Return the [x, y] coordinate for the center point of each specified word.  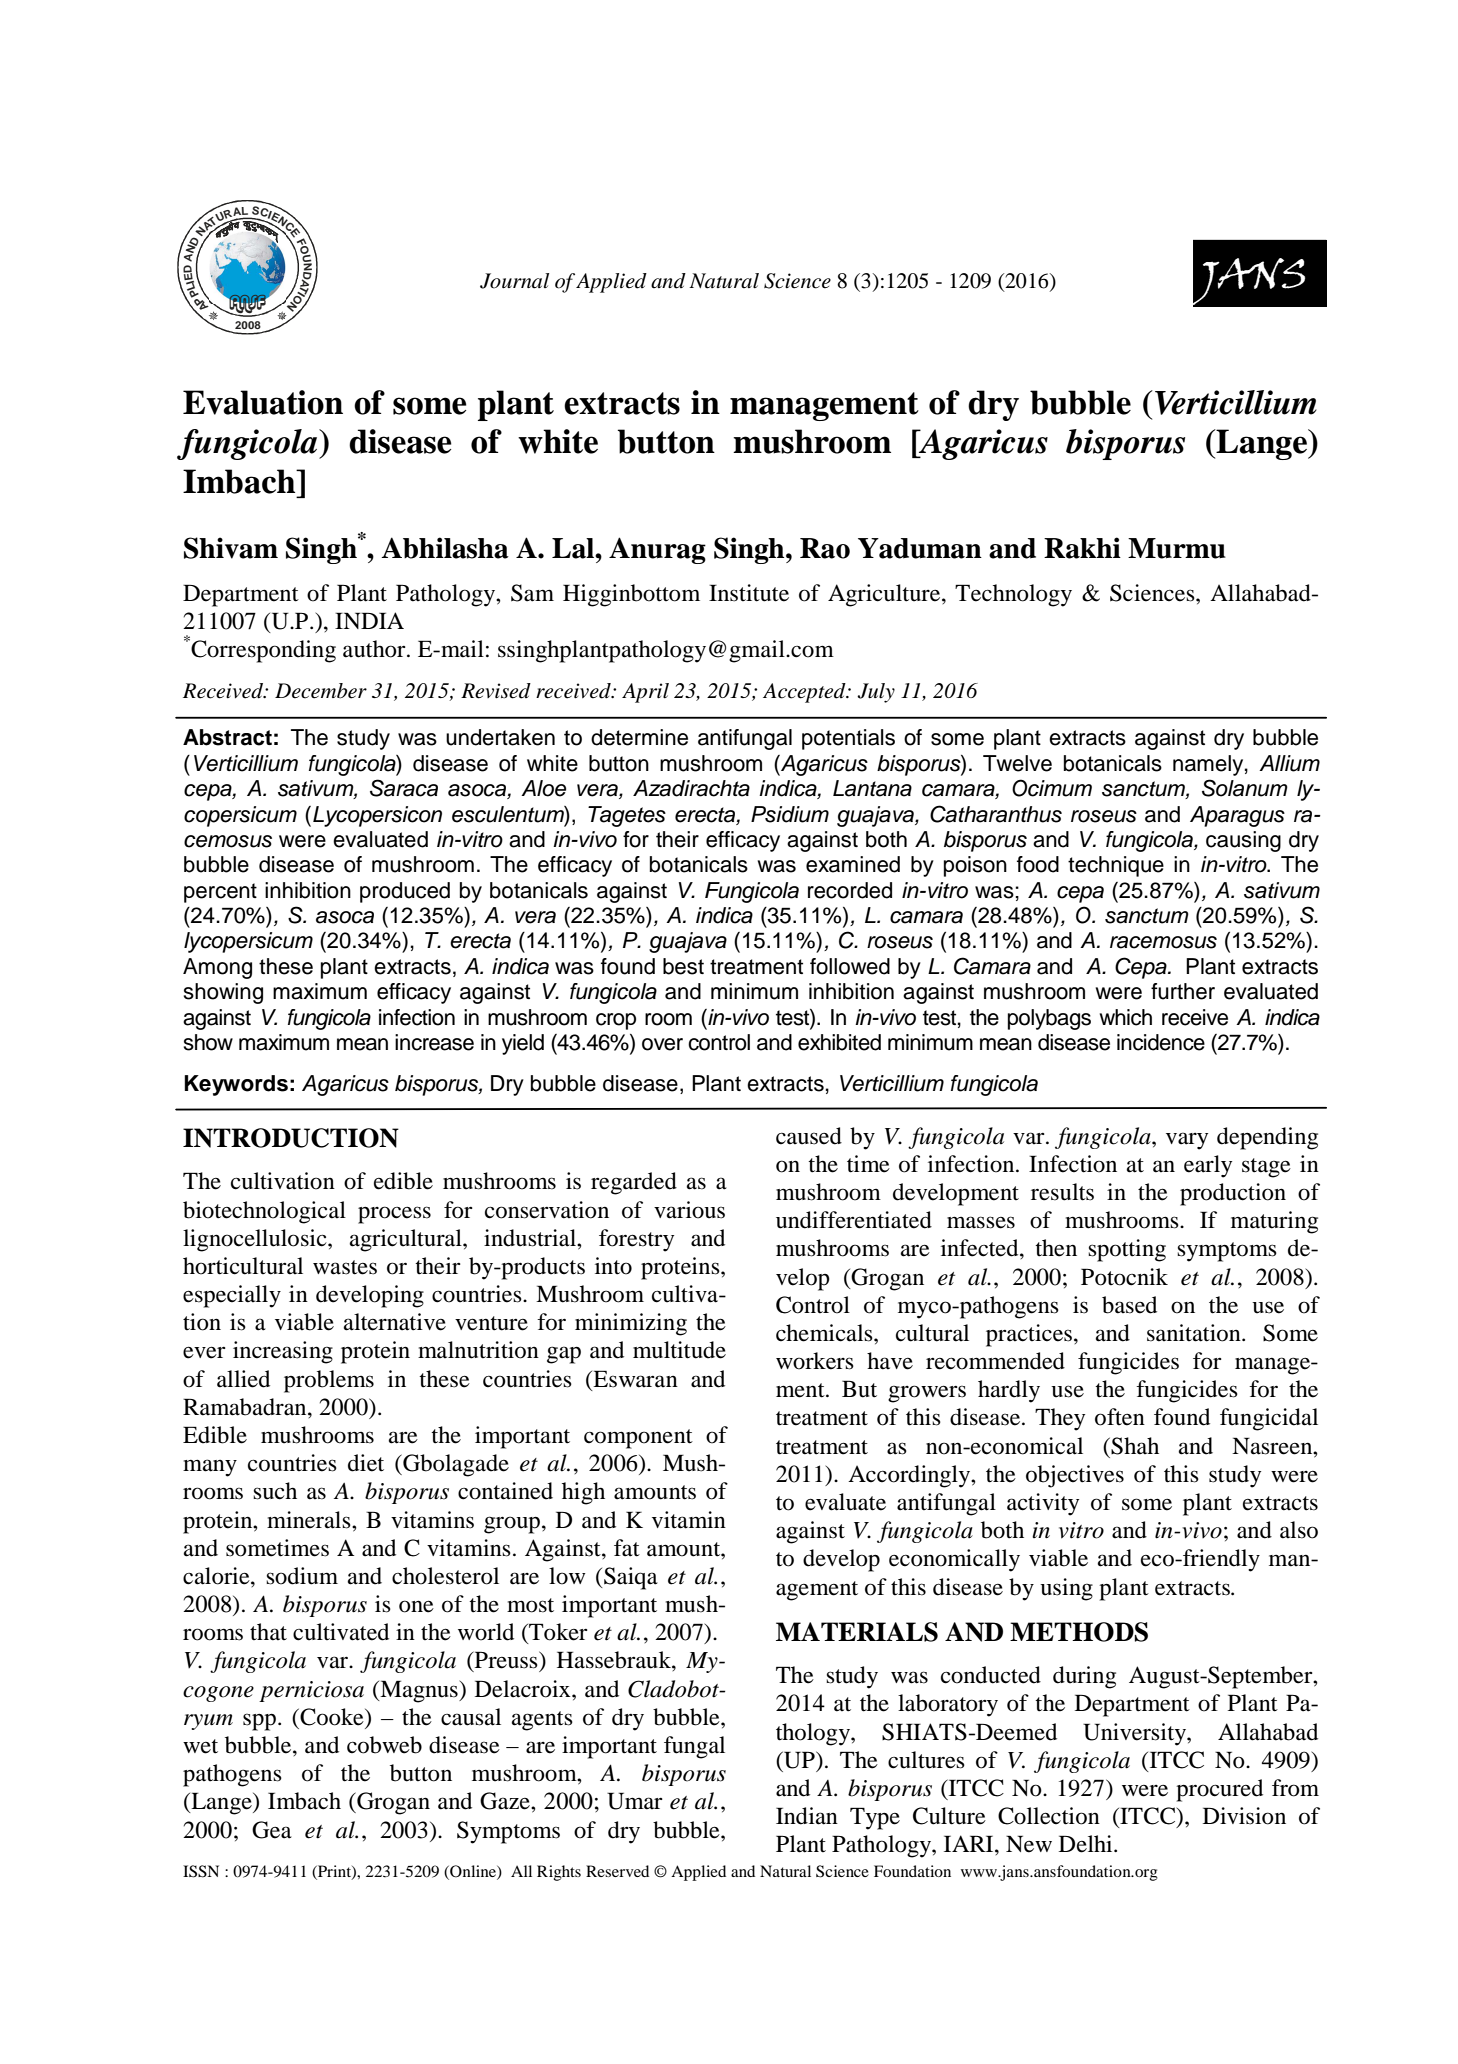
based [1129, 1305]
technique [1116, 866]
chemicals [825, 1333]
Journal [514, 281]
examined [853, 864]
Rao [825, 548]
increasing [283, 1352]
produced [405, 892]
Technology [1013, 595]
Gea [272, 1830]
